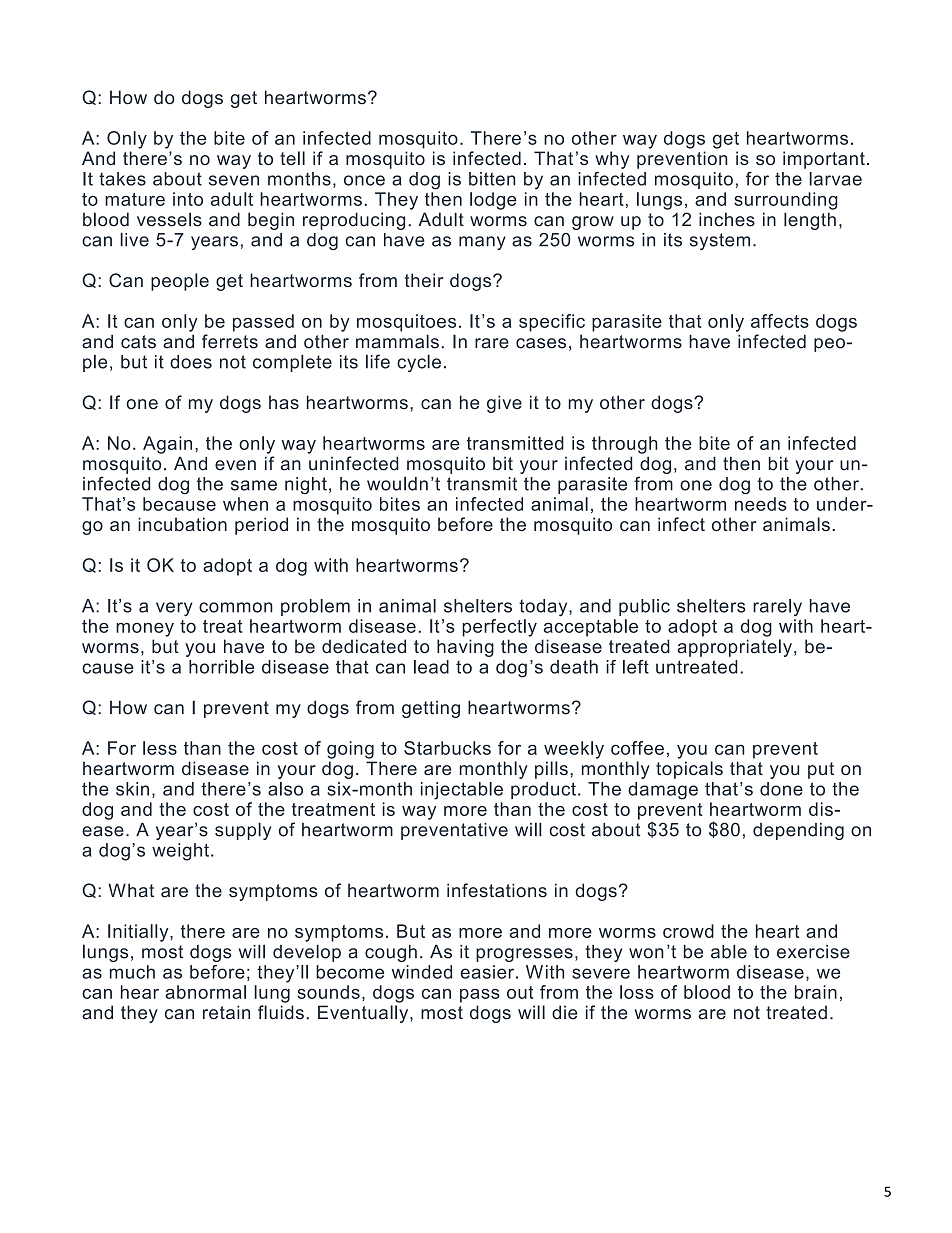  Describe the element at coordinates (167, 445) in the screenshot. I see `Again` at that location.
